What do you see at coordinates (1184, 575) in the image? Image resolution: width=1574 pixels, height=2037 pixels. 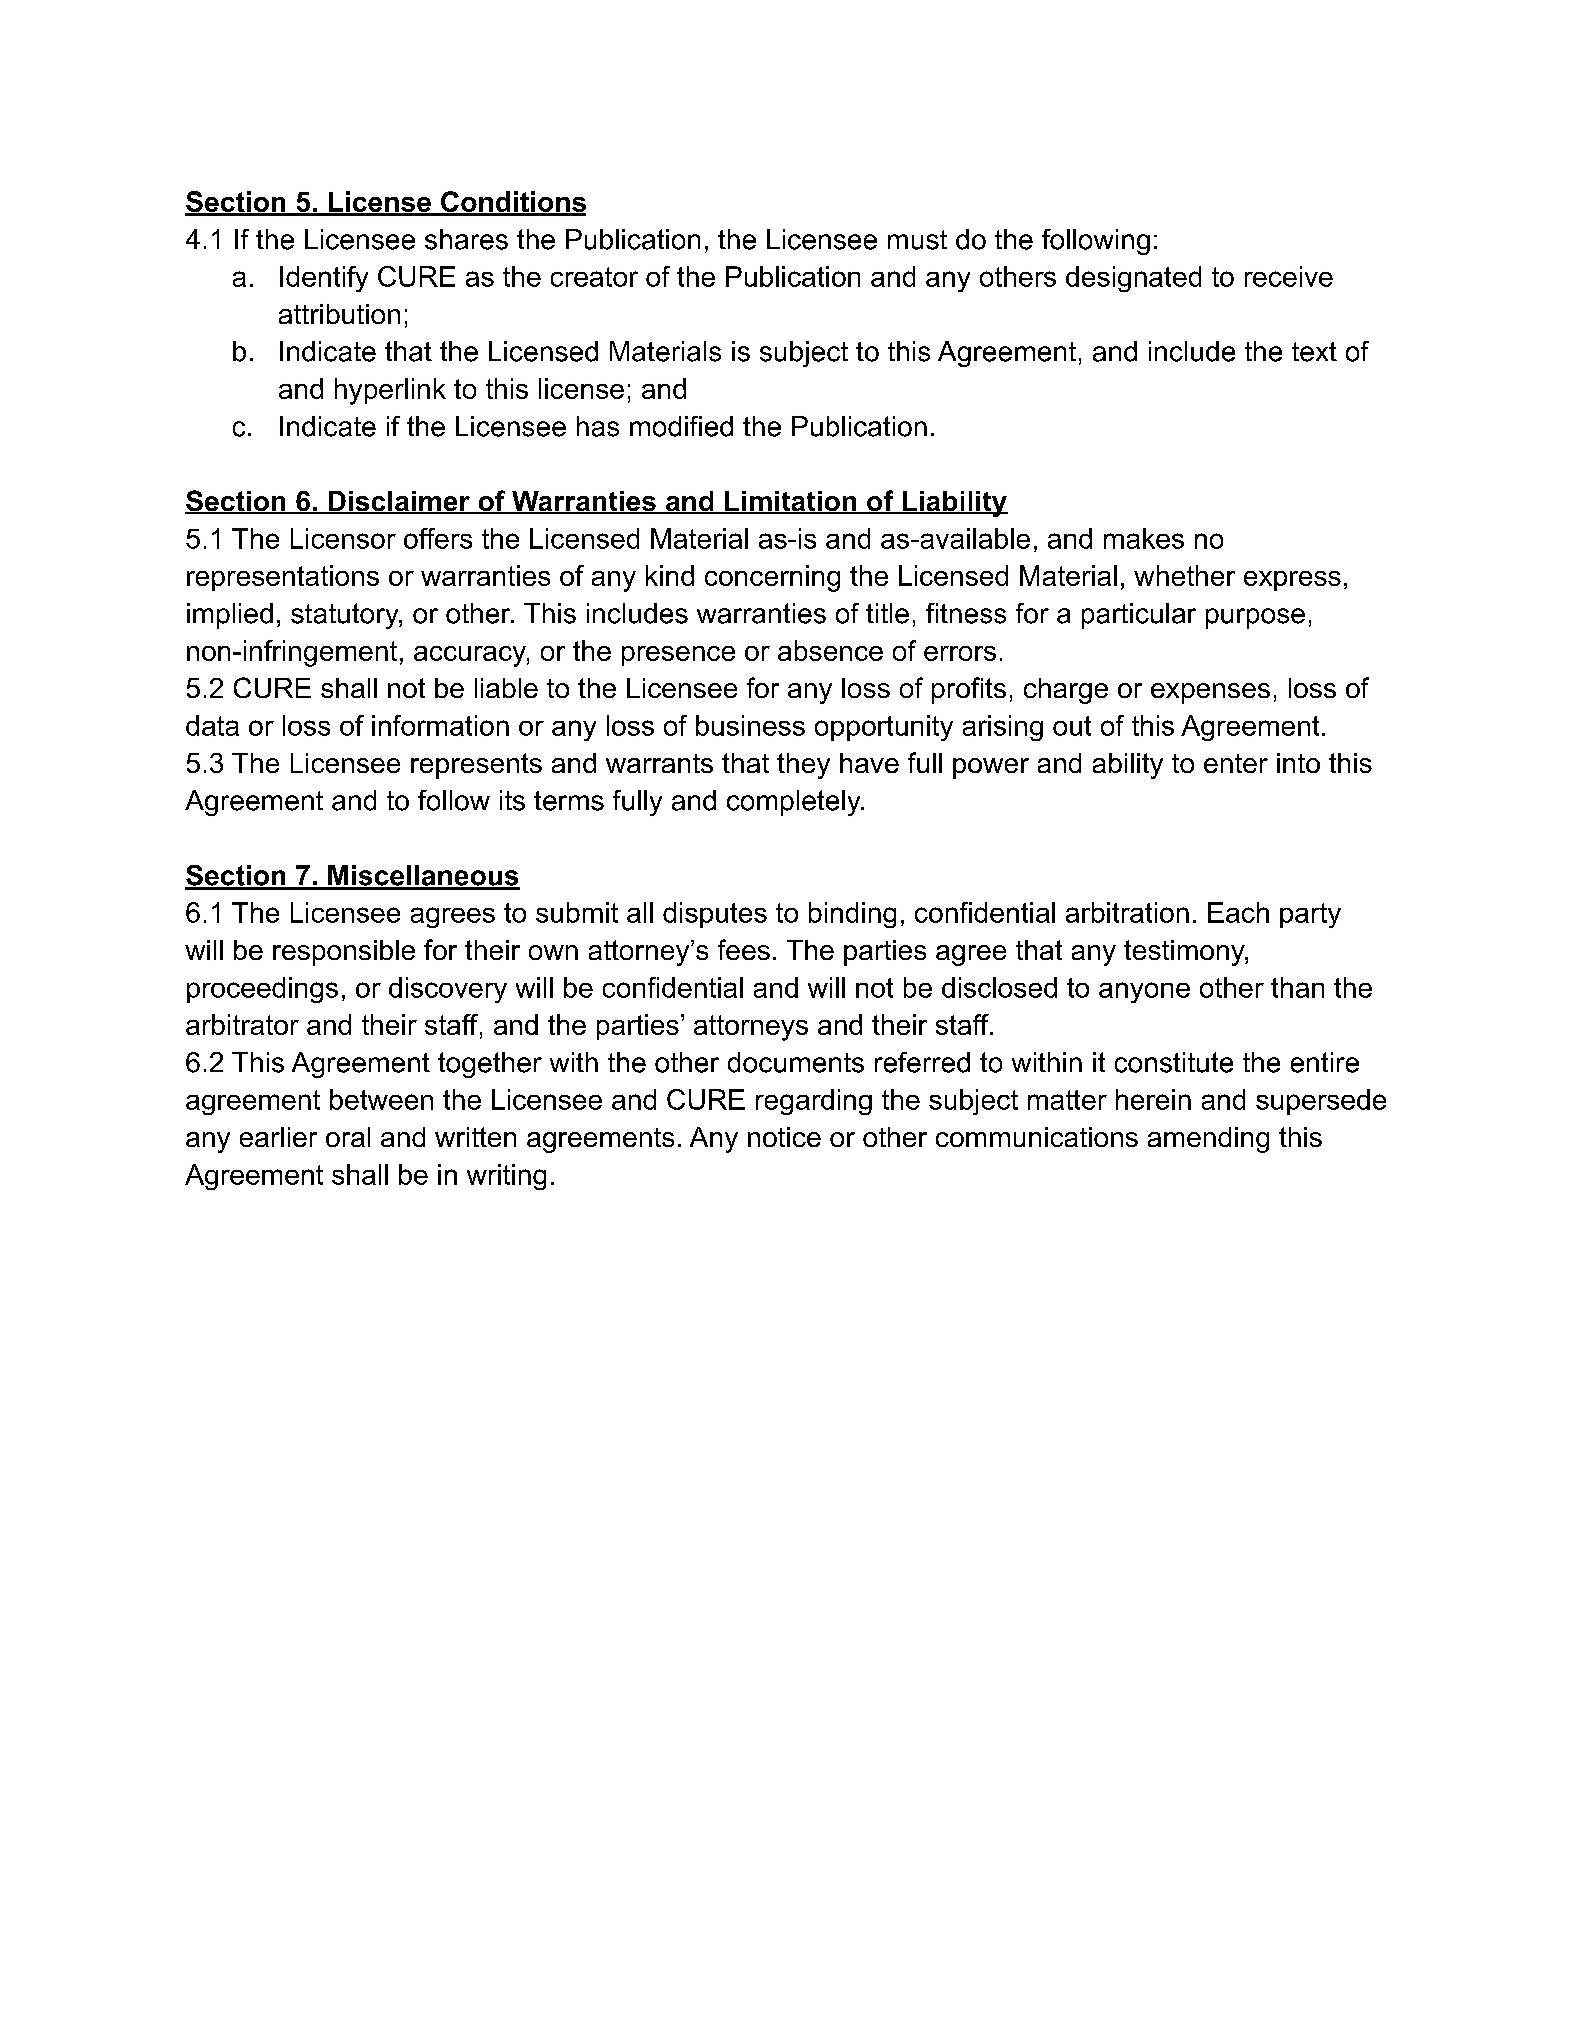 I see `whether` at bounding box center [1184, 575].
